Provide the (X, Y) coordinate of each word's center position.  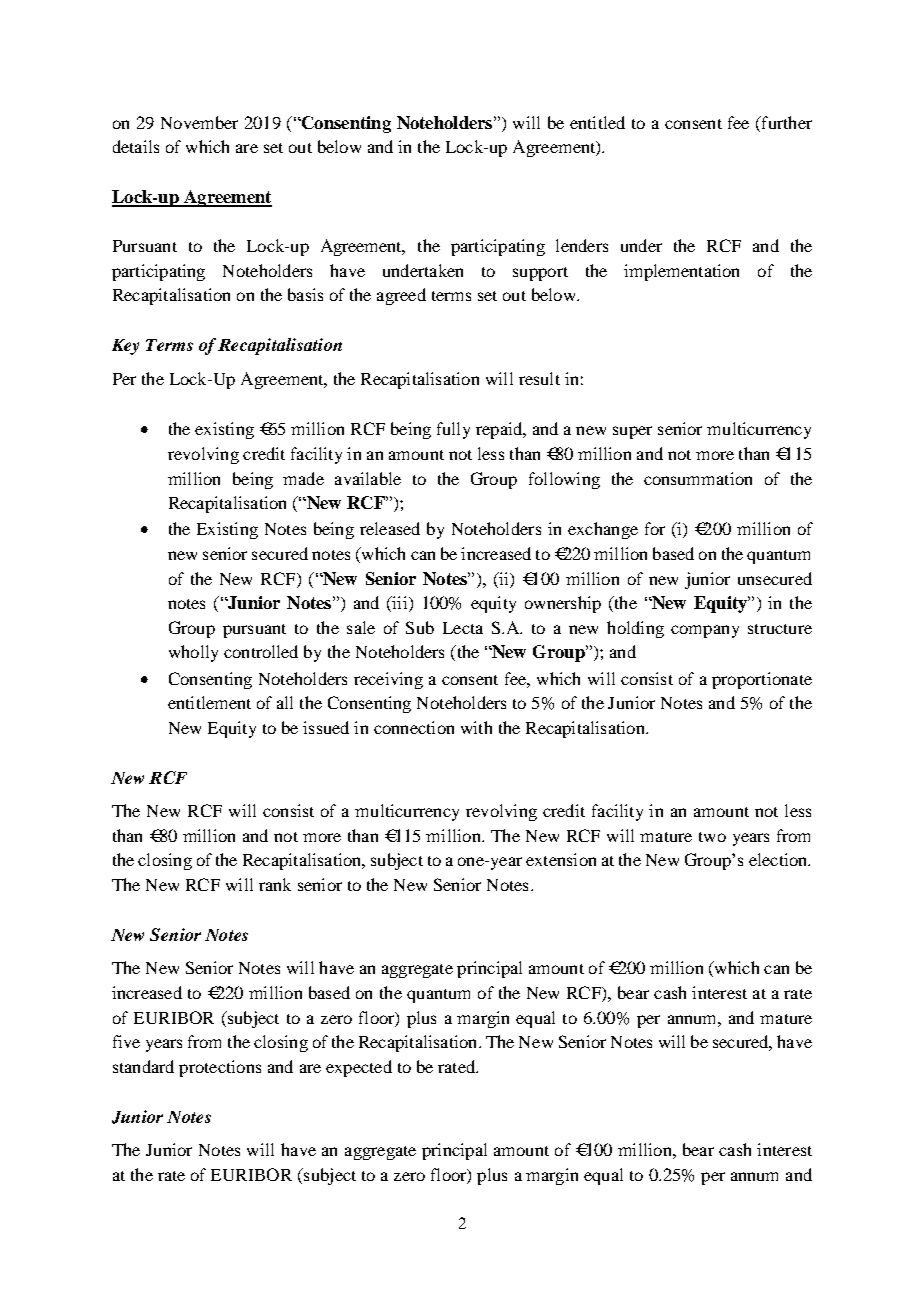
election (779, 859)
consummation (698, 478)
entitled (597, 122)
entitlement (209, 702)
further (785, 122)
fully (453, 430)
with (476, 727)
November (199, 122)
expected (359, 1068)
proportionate (762, 680)
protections (220, 1068)
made (303, 478)
